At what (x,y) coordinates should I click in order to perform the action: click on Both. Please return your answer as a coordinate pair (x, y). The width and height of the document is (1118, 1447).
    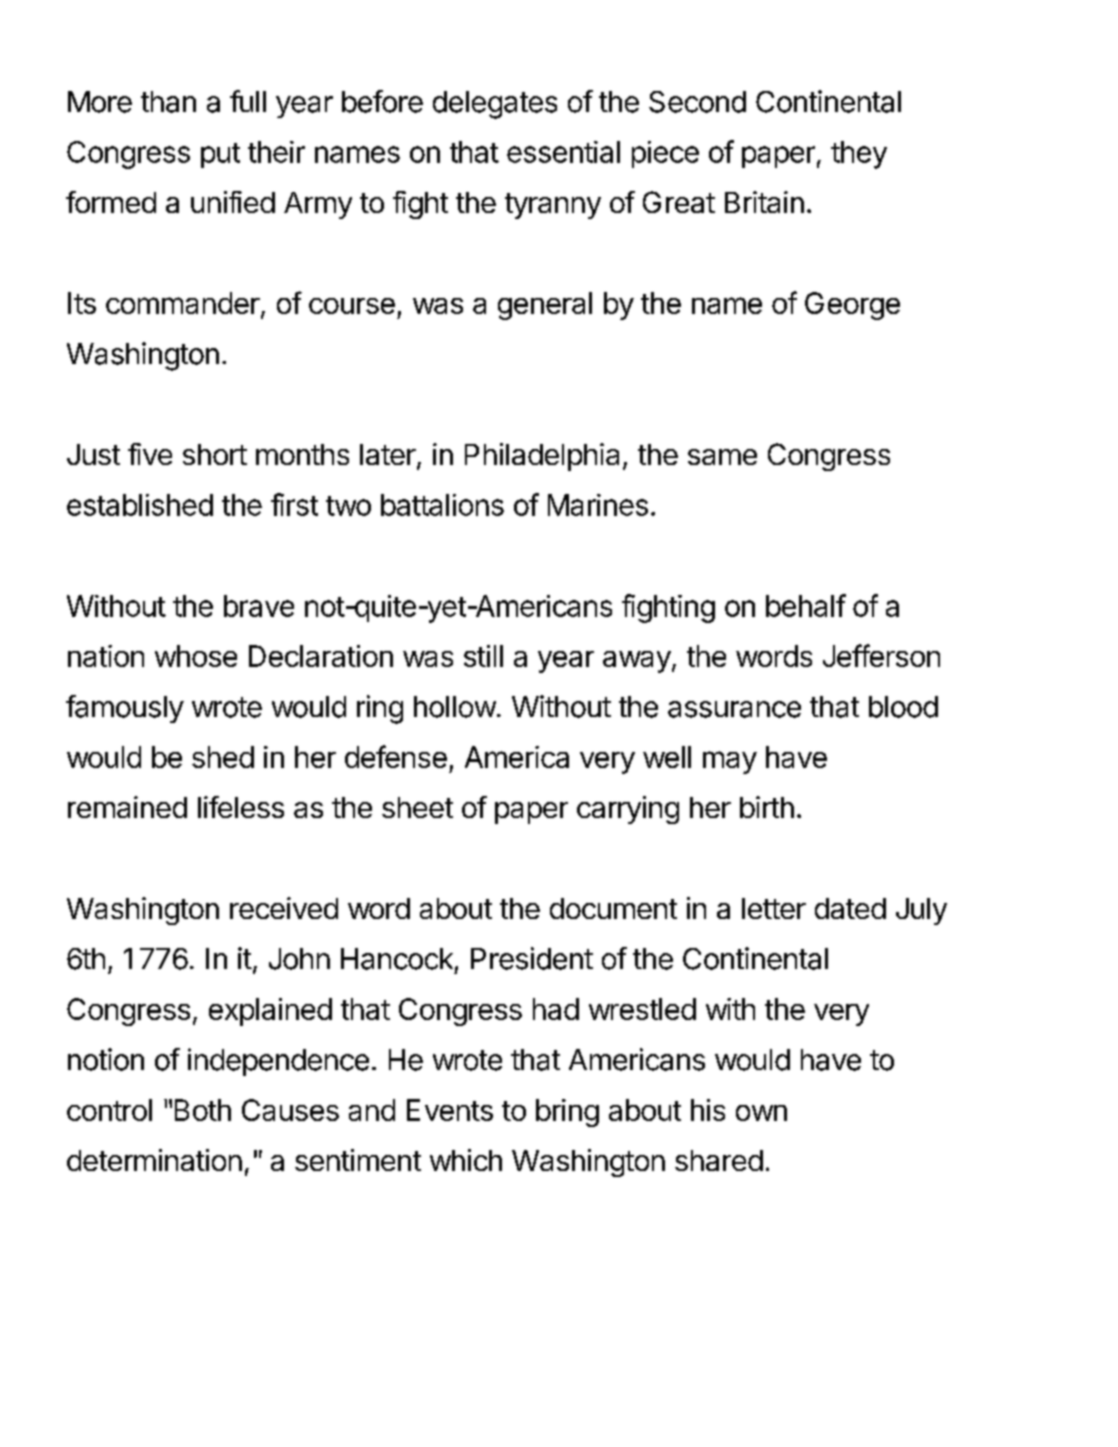
    Looking at the image, I should click on (203, 1110).
